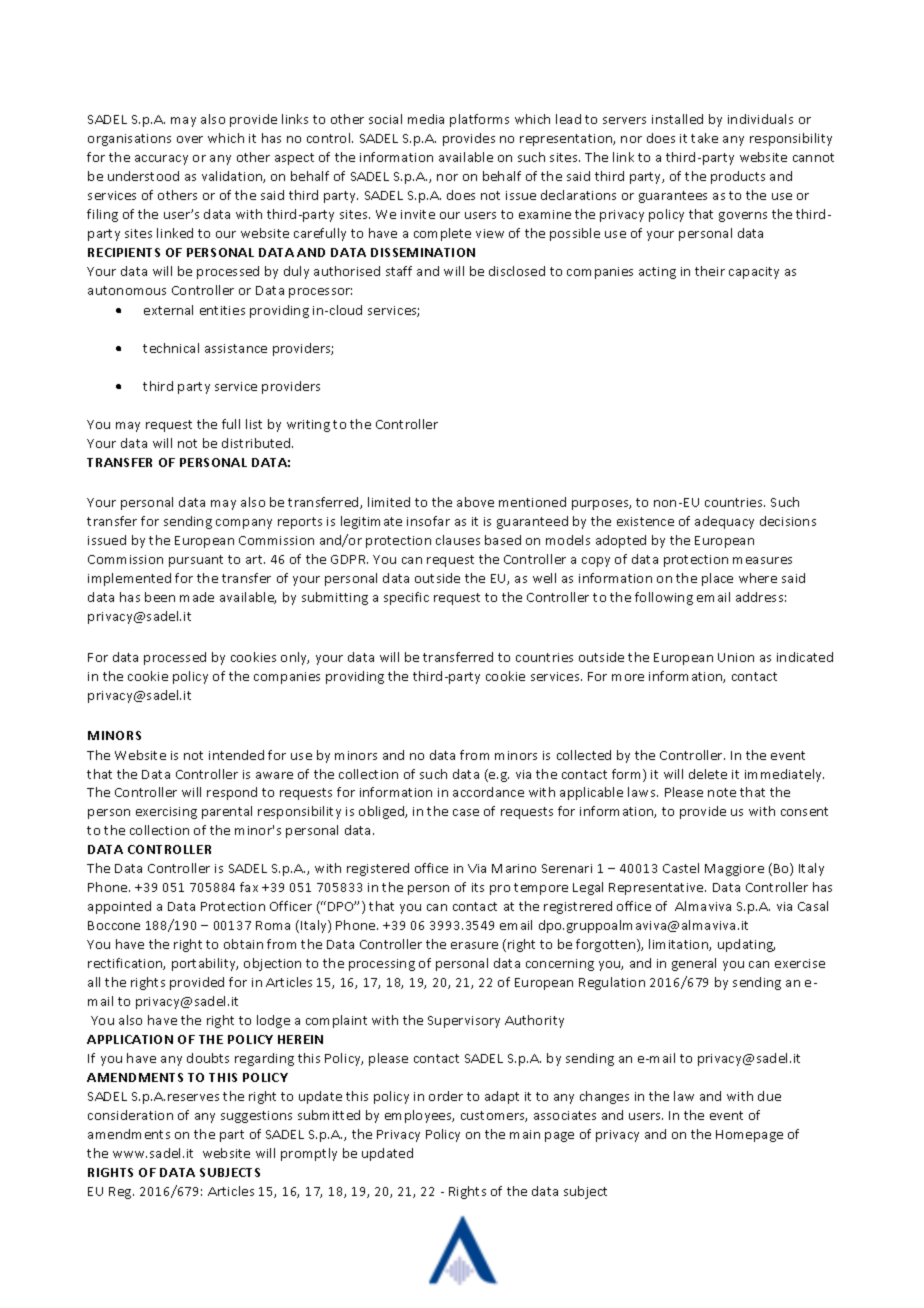 This screenshot has width=924, height=1308. Describe the element at coordinates (166, 813) in the screenshot. I see `exercising` at that location.
